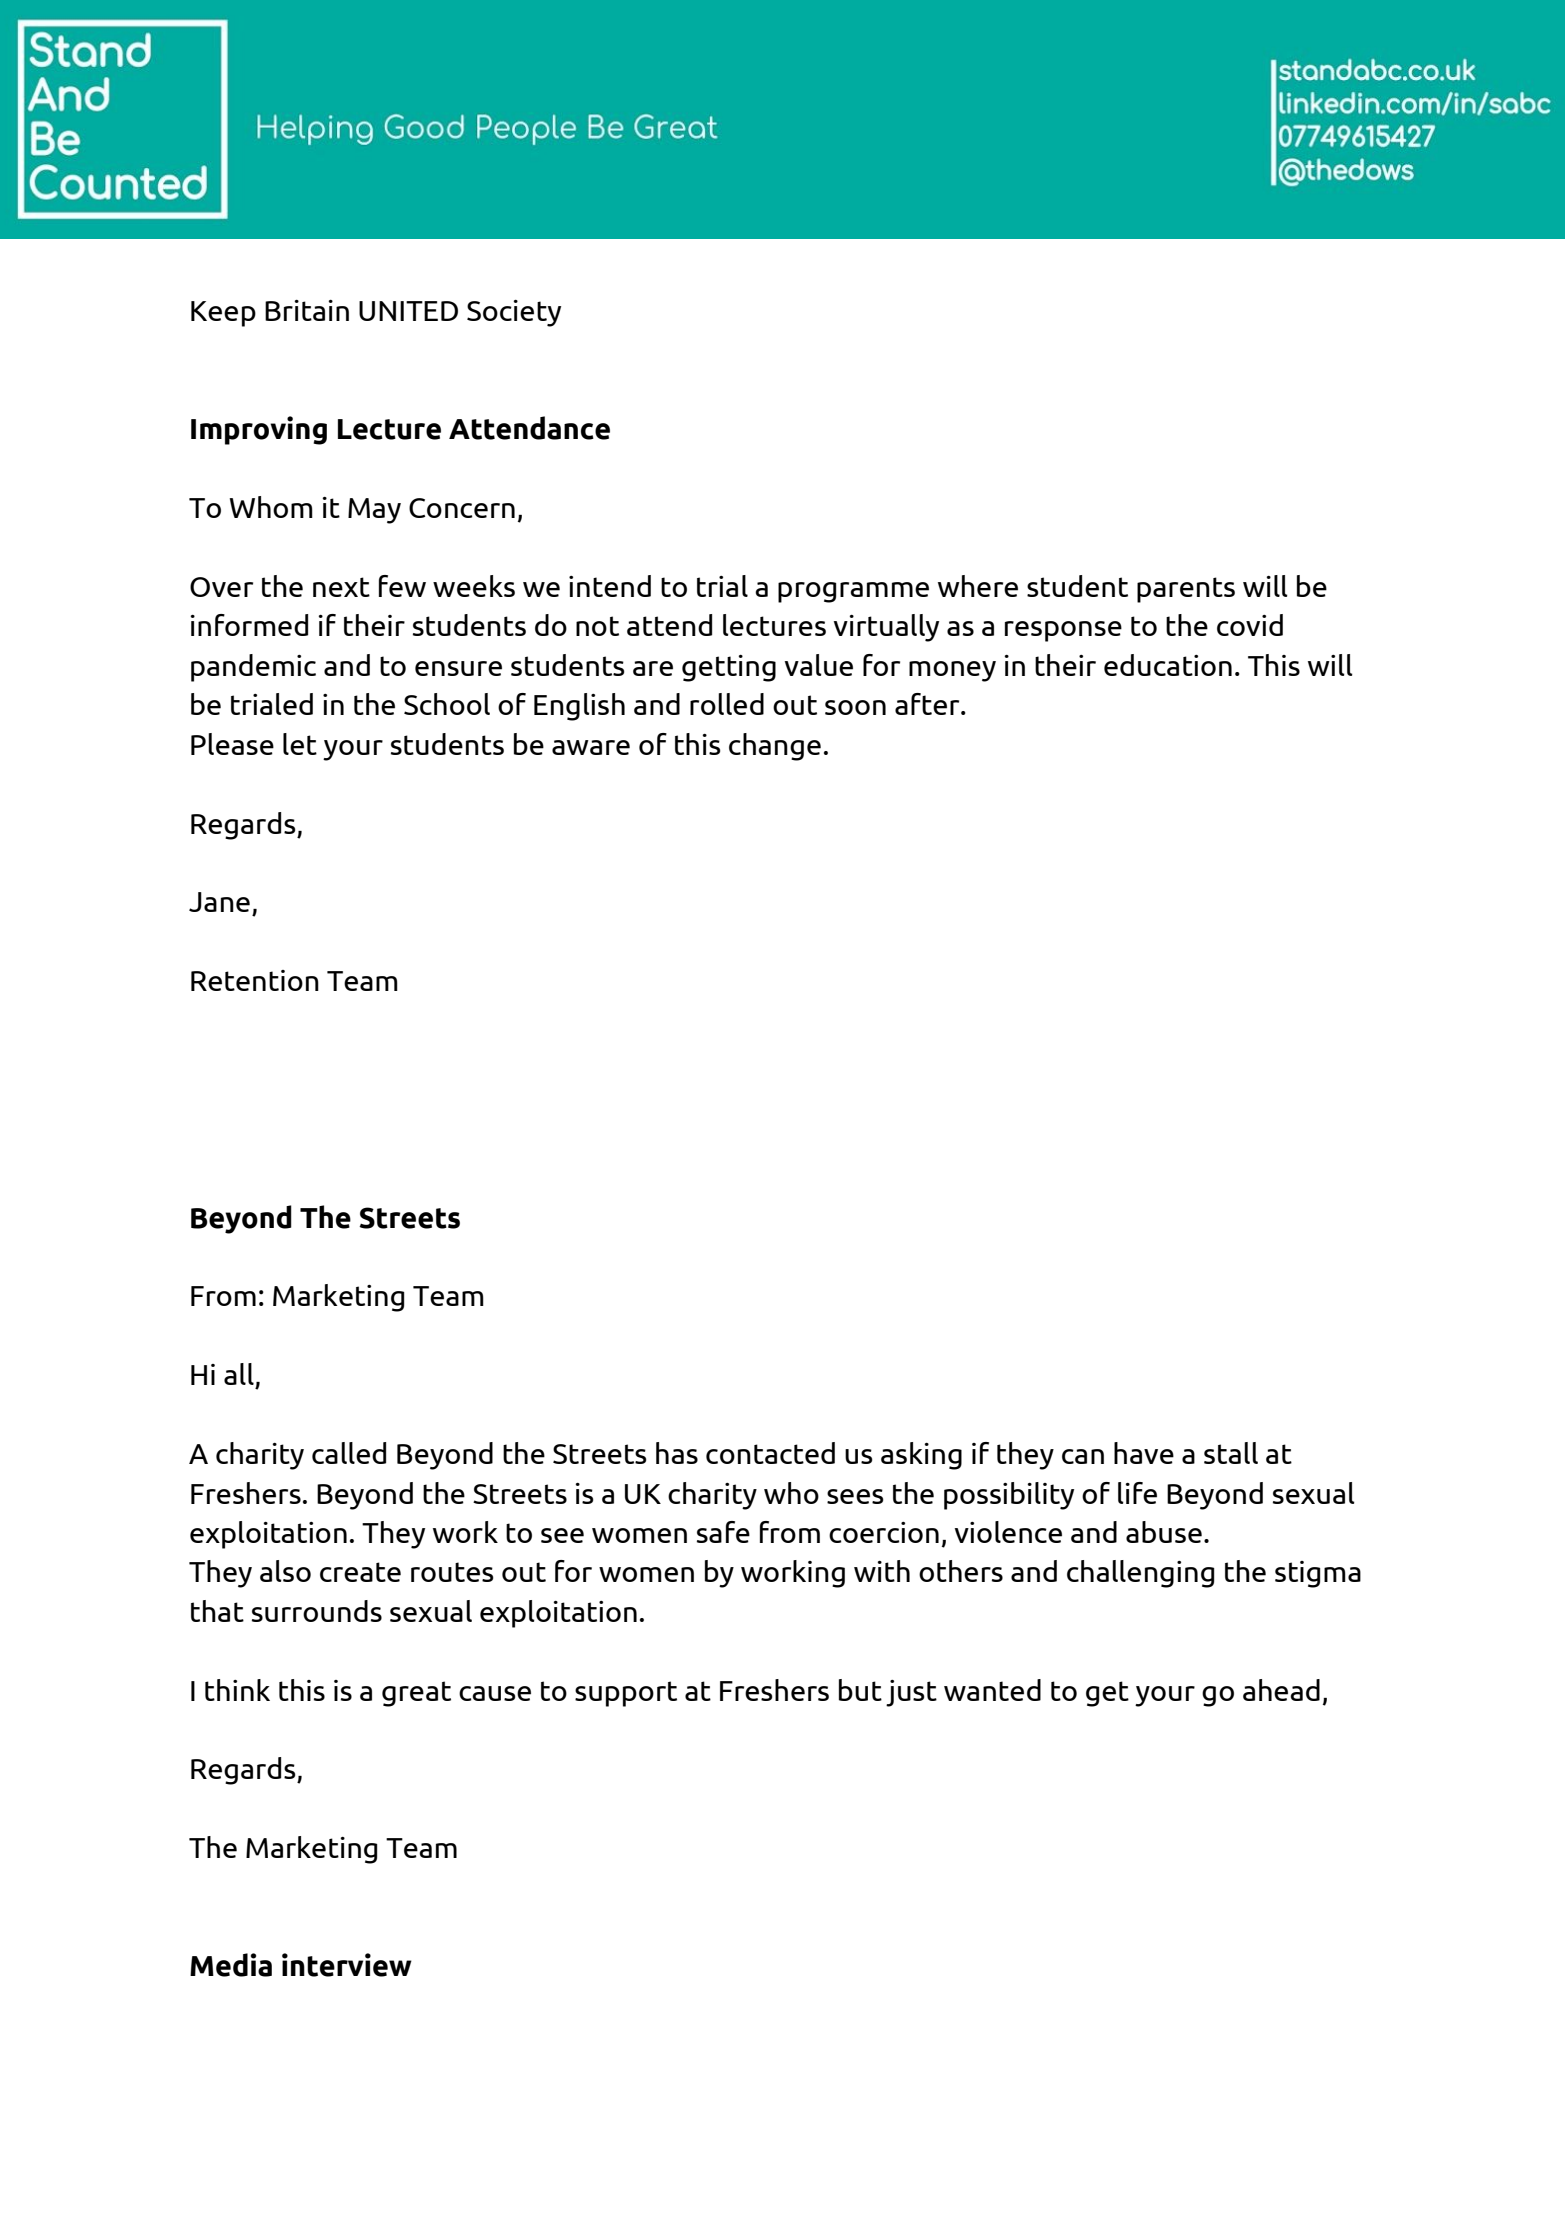 This document has width=1565, height=2213. What do you see at coordinates (347, 1965) in the document?
I see `interview` at bounding box center [347, 1965].
